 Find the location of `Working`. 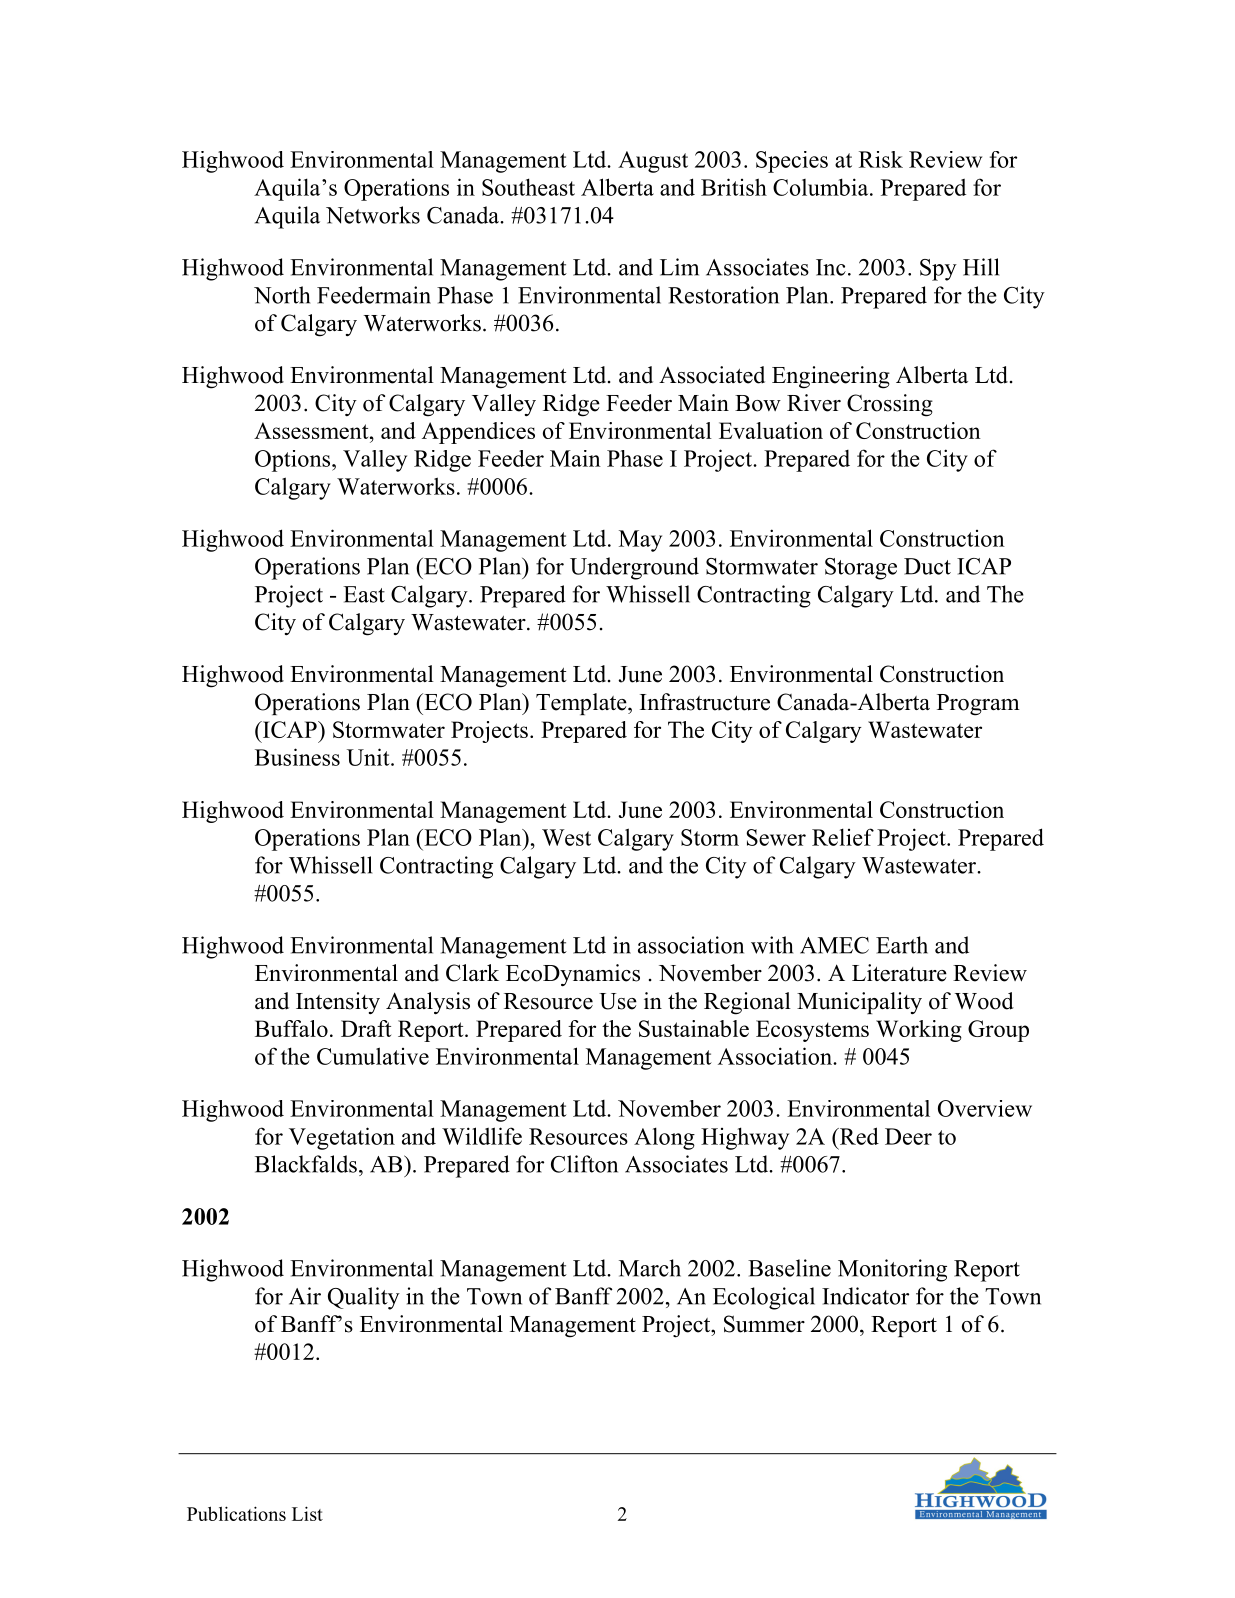

Working is located at coordinates (919, 1031).
